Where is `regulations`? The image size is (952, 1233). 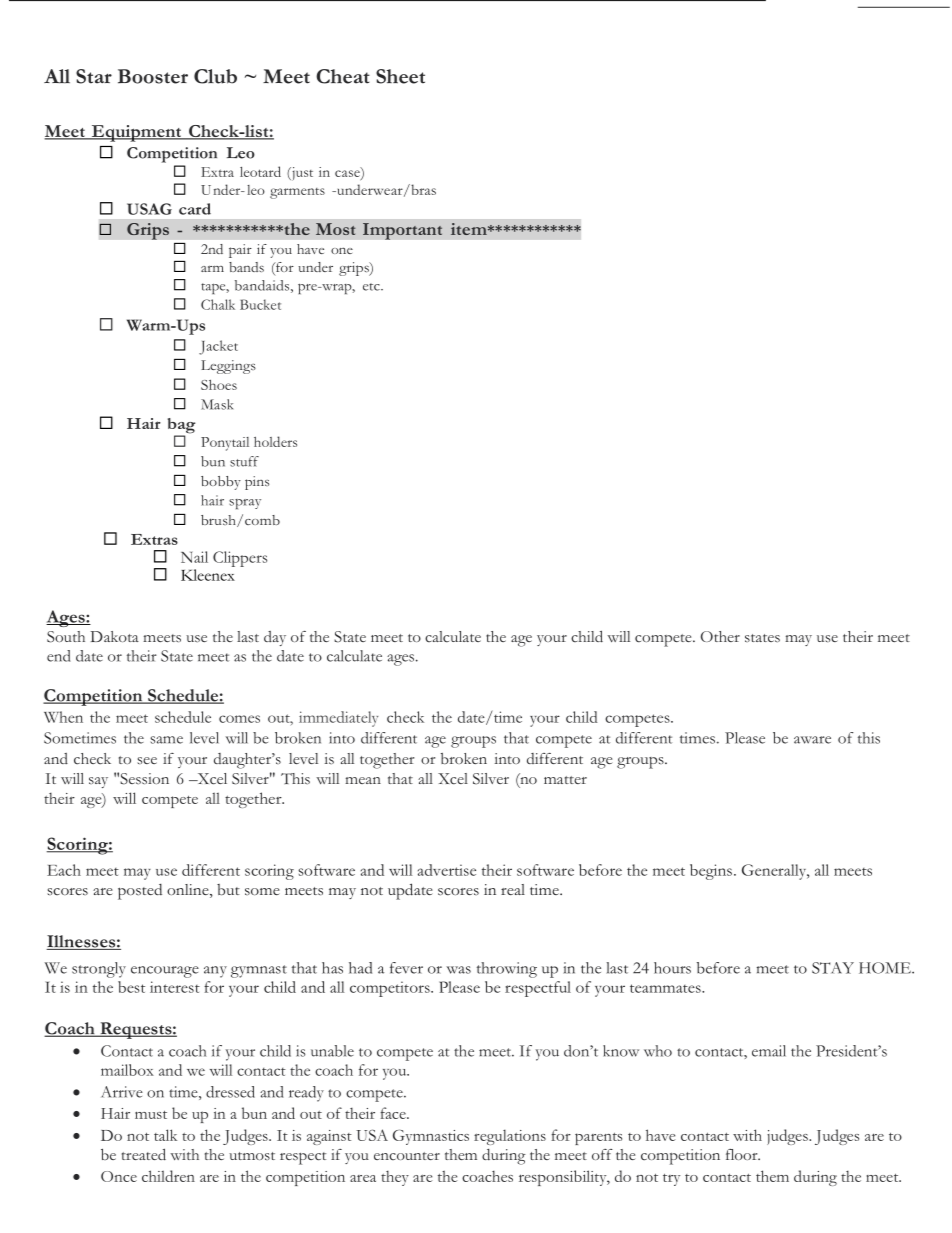 regulations is located at coordinates (510, 1137).
